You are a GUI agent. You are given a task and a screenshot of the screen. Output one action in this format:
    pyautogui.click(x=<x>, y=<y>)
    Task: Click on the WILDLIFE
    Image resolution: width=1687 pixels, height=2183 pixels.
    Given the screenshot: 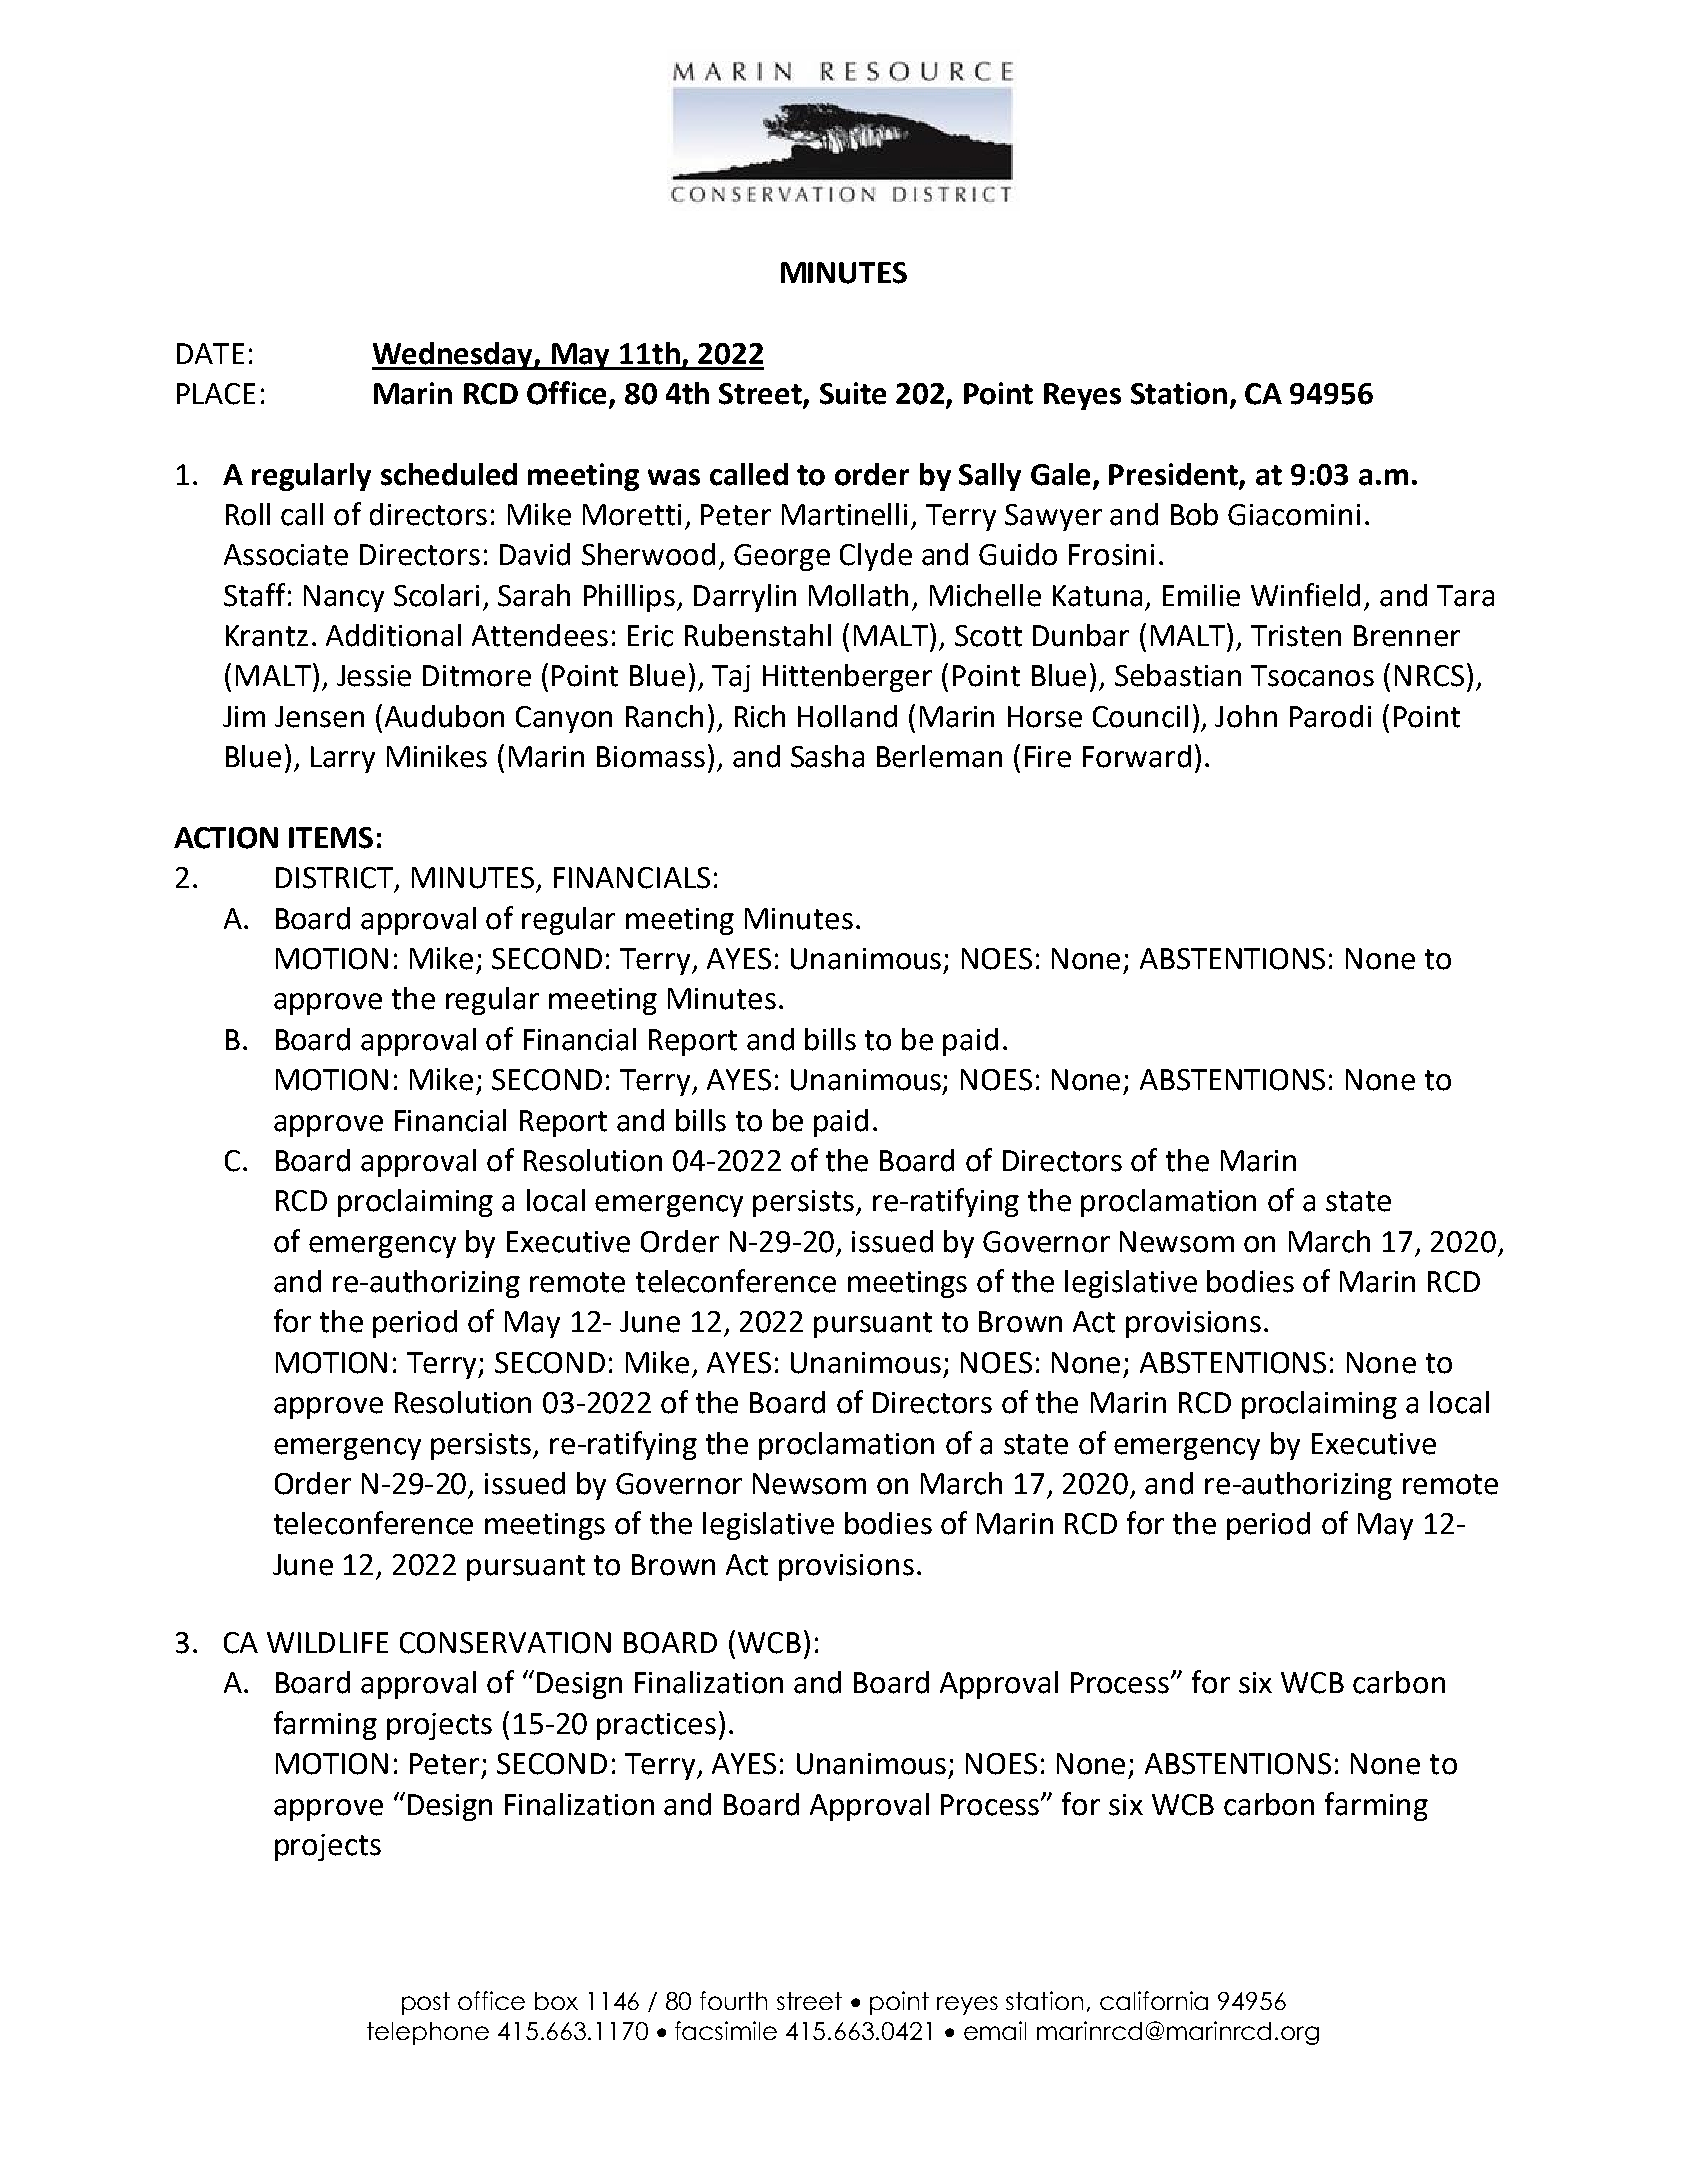 What is the action you would take?
    pyautogui.click(x=327, y=1642)
